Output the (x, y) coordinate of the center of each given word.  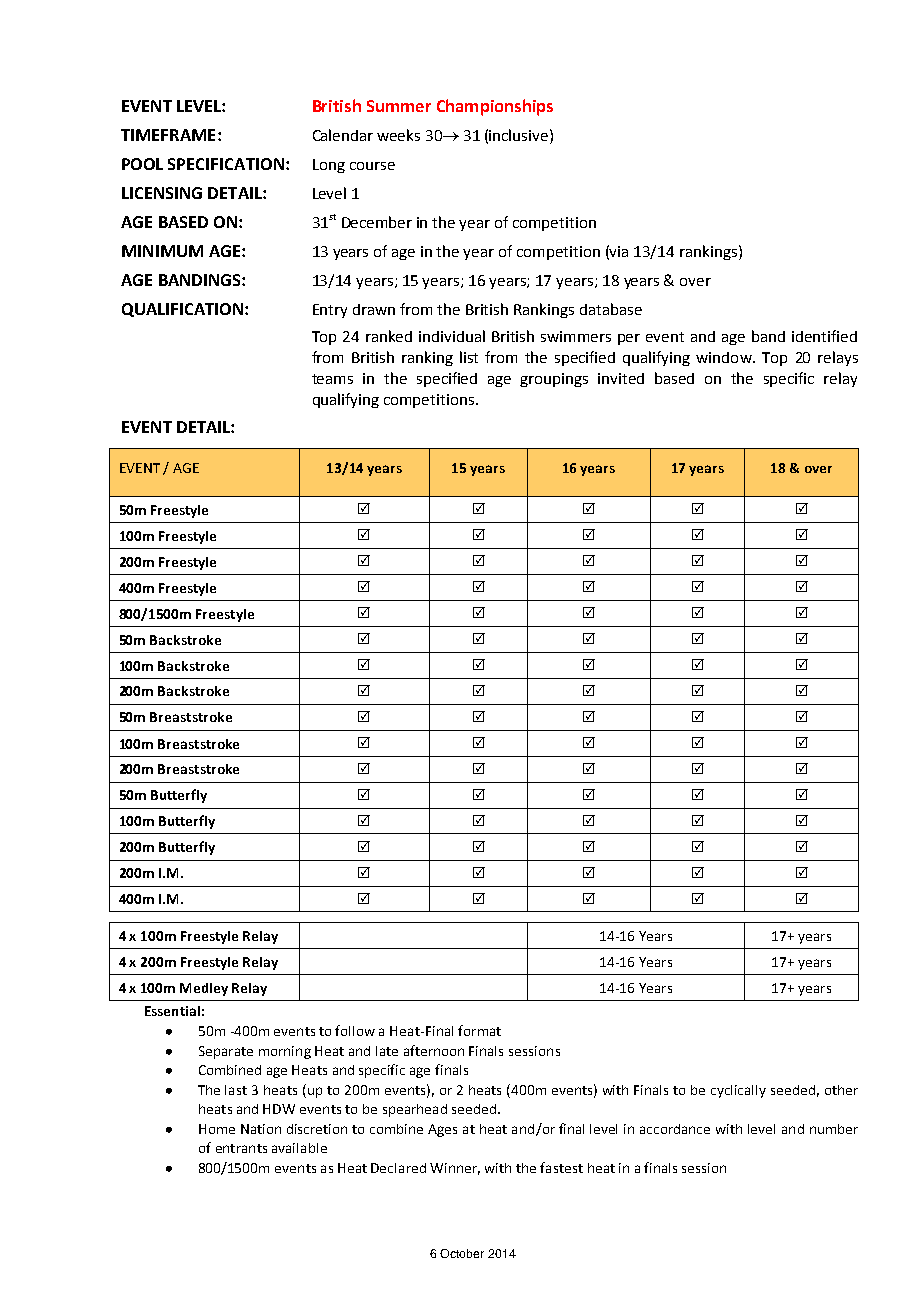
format (479, 1030)
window (725, 357)
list (469, 357)
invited (621, 378)
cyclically (738, 1091)
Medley (204, 989)
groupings (554, 380)
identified (824, 336)
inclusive (520, 135)
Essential (172, 1011)
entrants (241, 1148)
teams (332, 379)
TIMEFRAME (168, 135)
